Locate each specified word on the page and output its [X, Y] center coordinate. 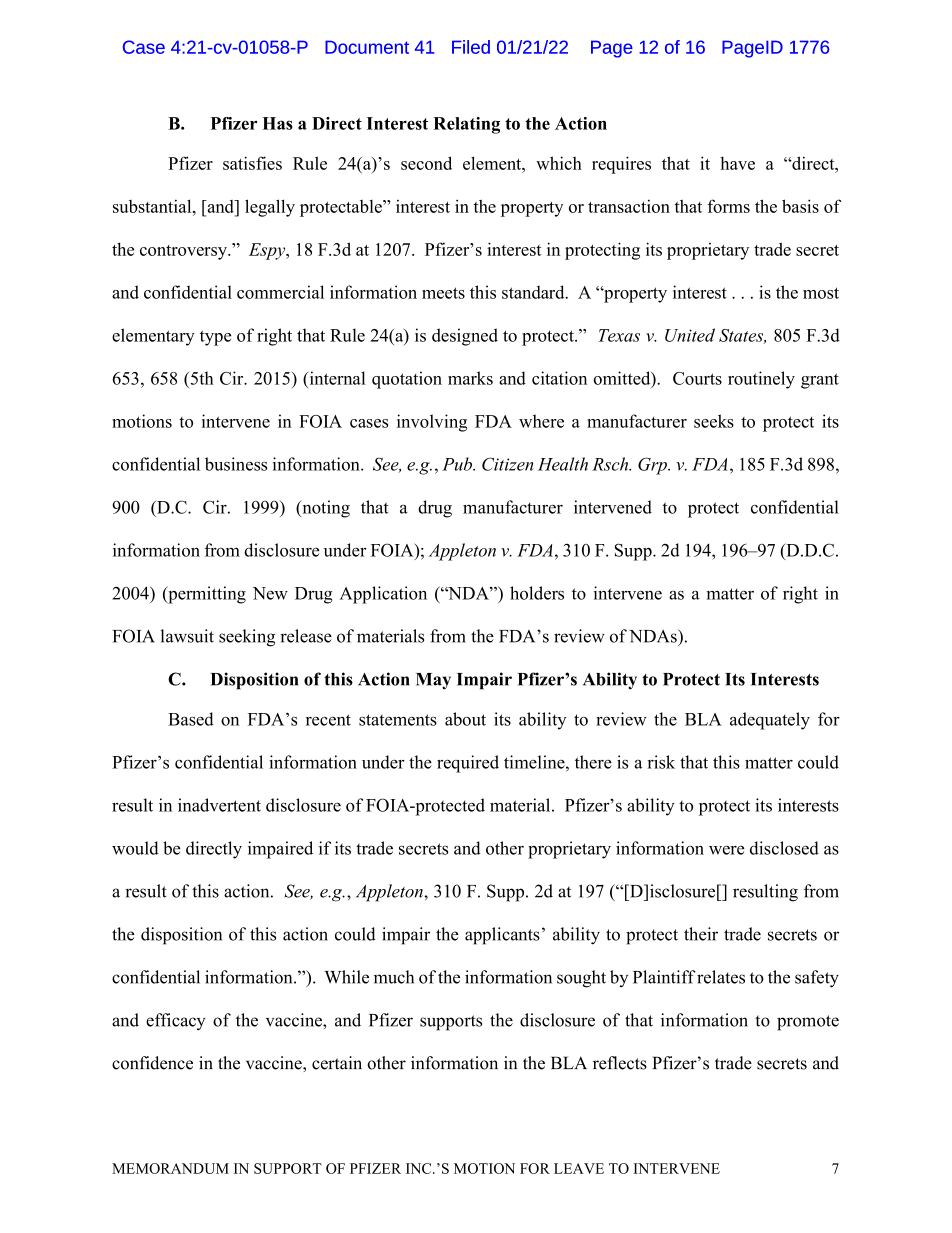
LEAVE [579, 1168]
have [737, 163]
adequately [770, 721]
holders [537, 593]
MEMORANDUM [170, 1168]
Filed [471, 47]
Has [277, 123]
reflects [620, 1063]
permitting [206, 595]
